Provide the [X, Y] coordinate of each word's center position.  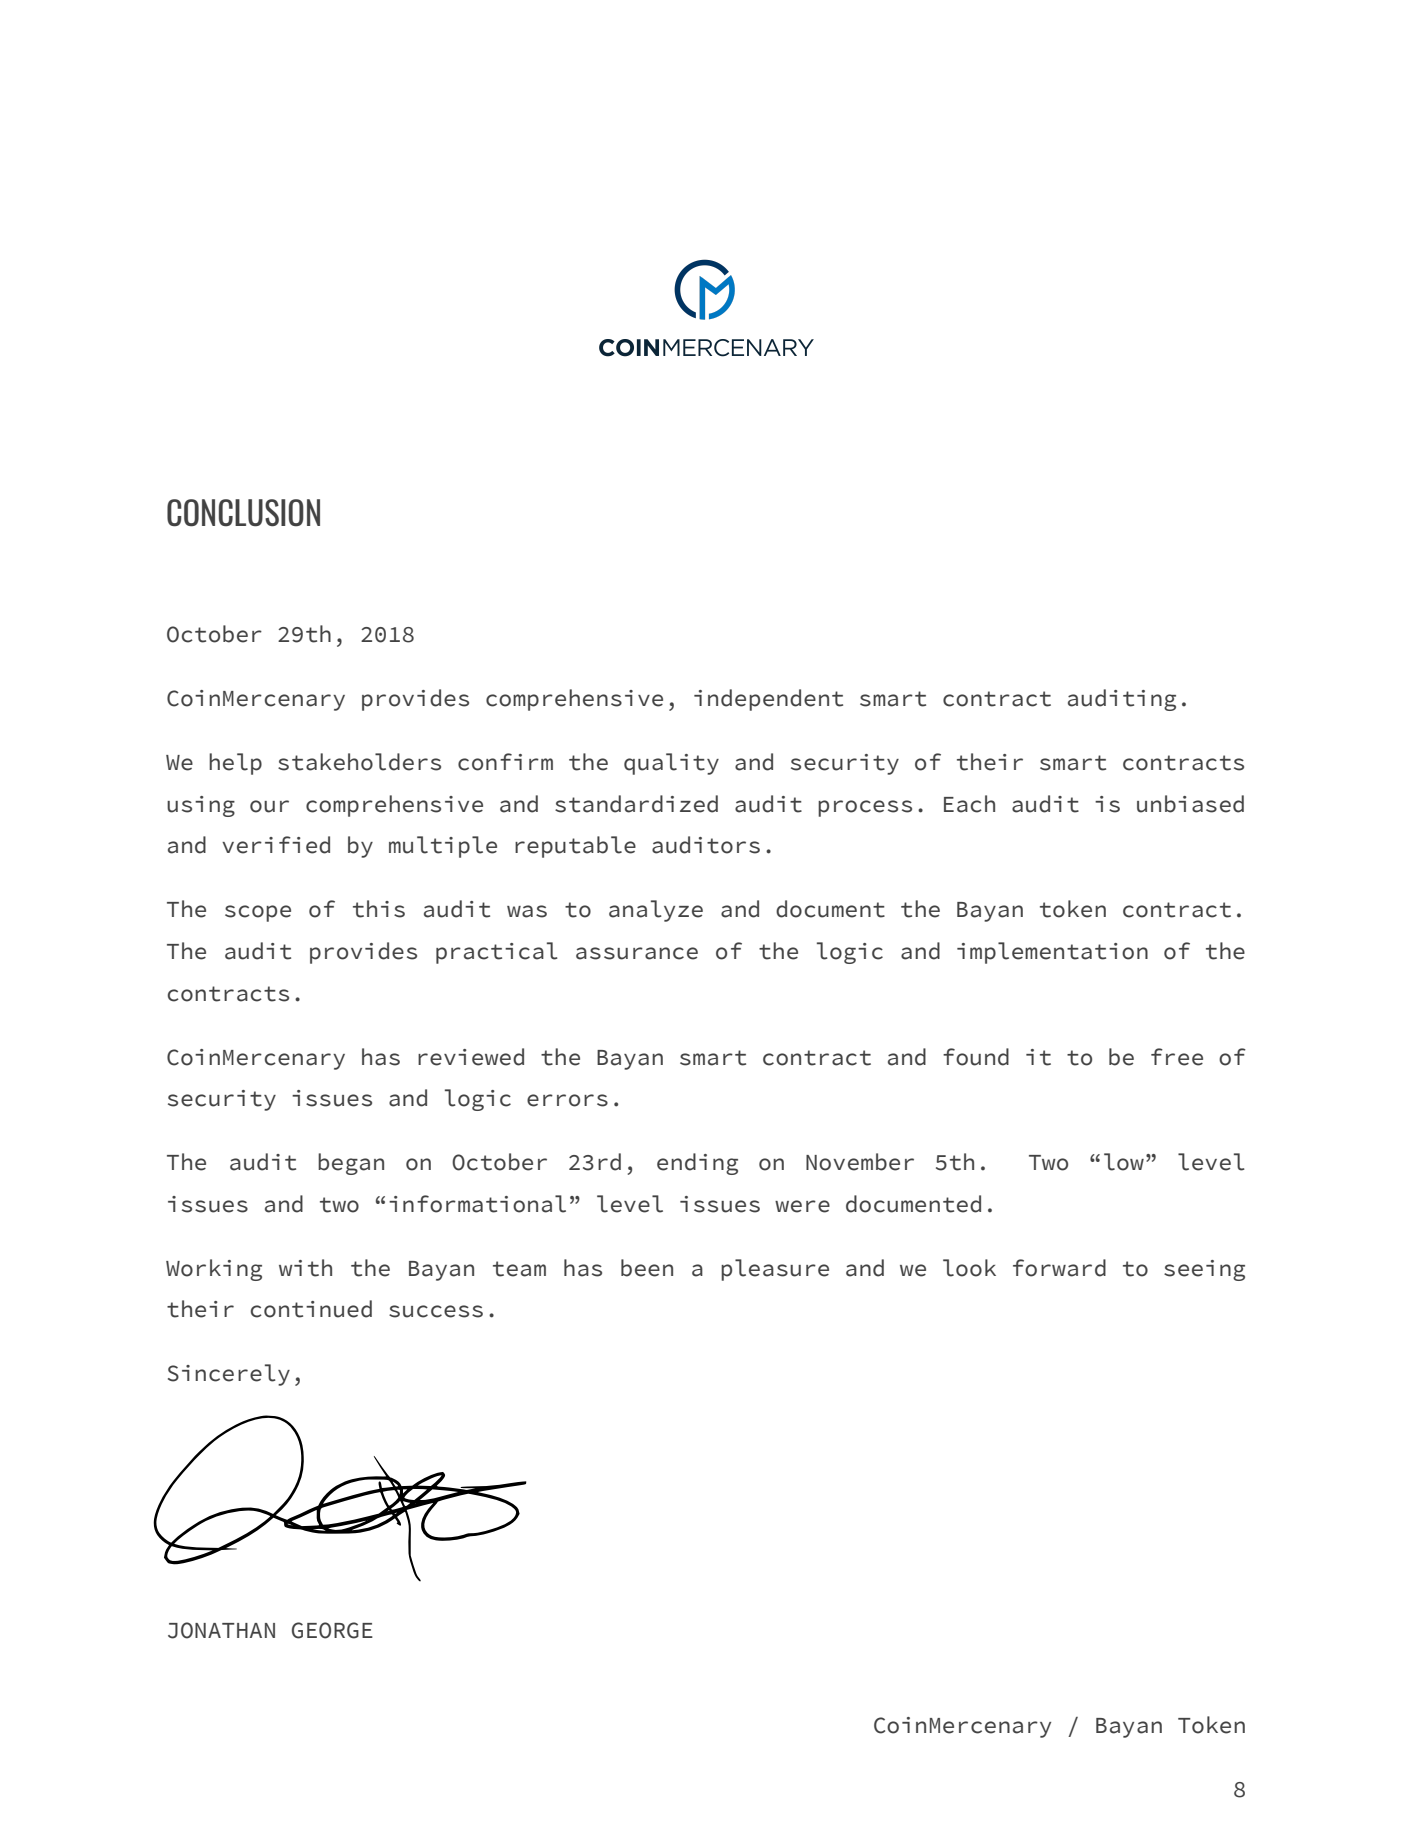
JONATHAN [221, 1630]
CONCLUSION [243, 513]
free [1177, 1057]
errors [567, 1100]
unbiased [1190, 804]
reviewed [471, 1057]
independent [768, 700]
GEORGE [332, 1630]
